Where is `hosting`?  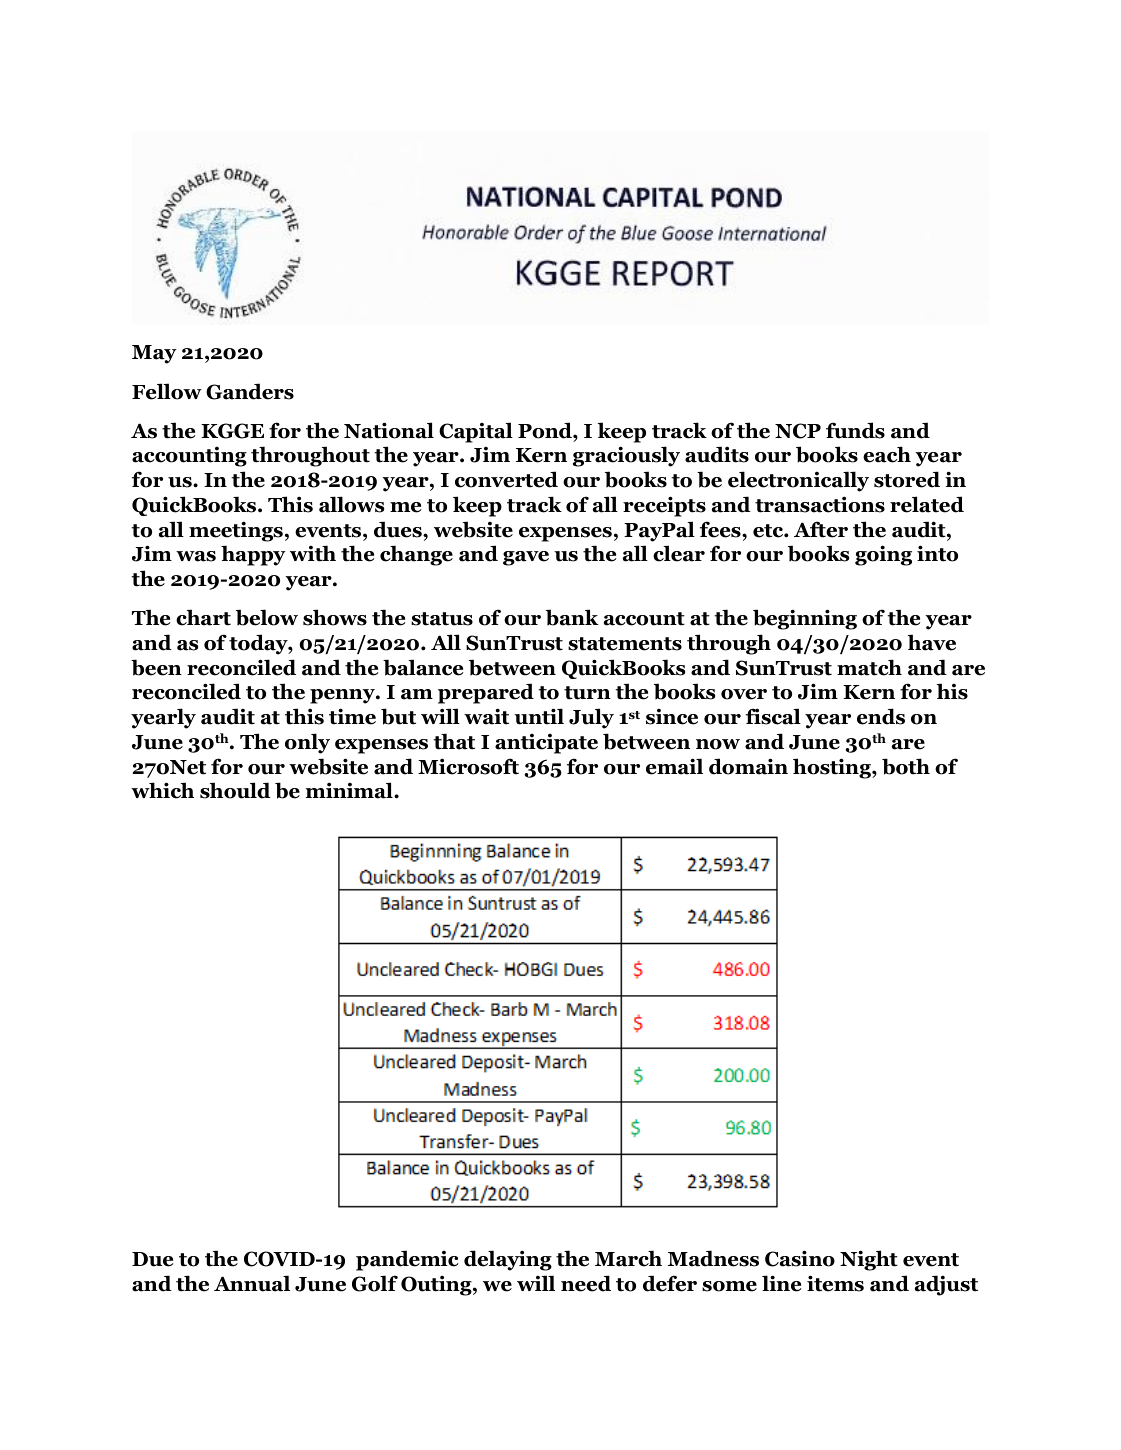
hosting is located at coordinates (833, 768).
